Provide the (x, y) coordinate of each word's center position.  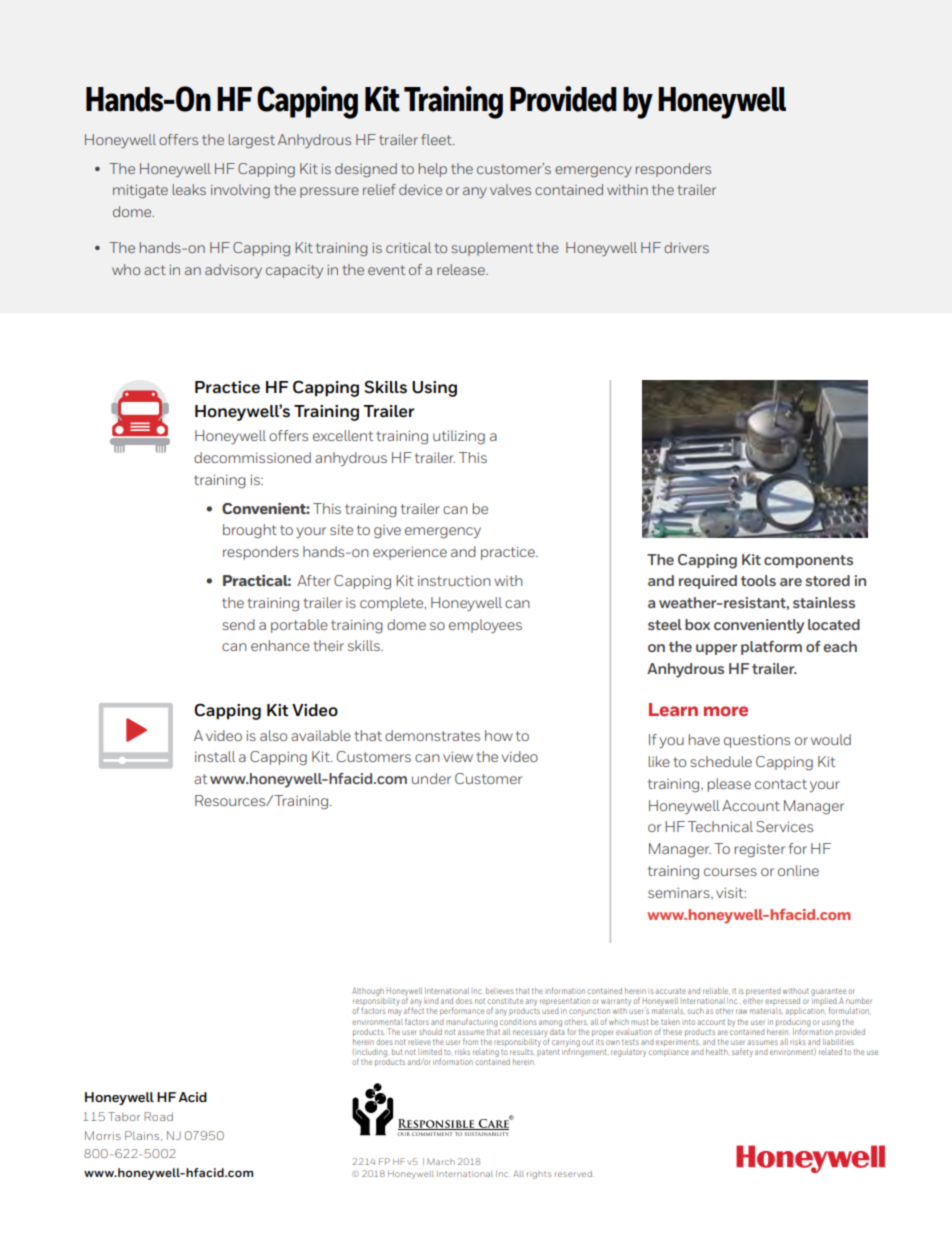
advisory (233, 271)
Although (368, 993)
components (808, 561)
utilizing (459, 437)
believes (499, 991)
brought (250, 531)
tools (758, 580)
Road (158, 1116)
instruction (454, 581)
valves (510, 189)
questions (757, 741)
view (458, 757)
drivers (686, 247)
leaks (189, 189)
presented (763, 992)
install (215, 756)
